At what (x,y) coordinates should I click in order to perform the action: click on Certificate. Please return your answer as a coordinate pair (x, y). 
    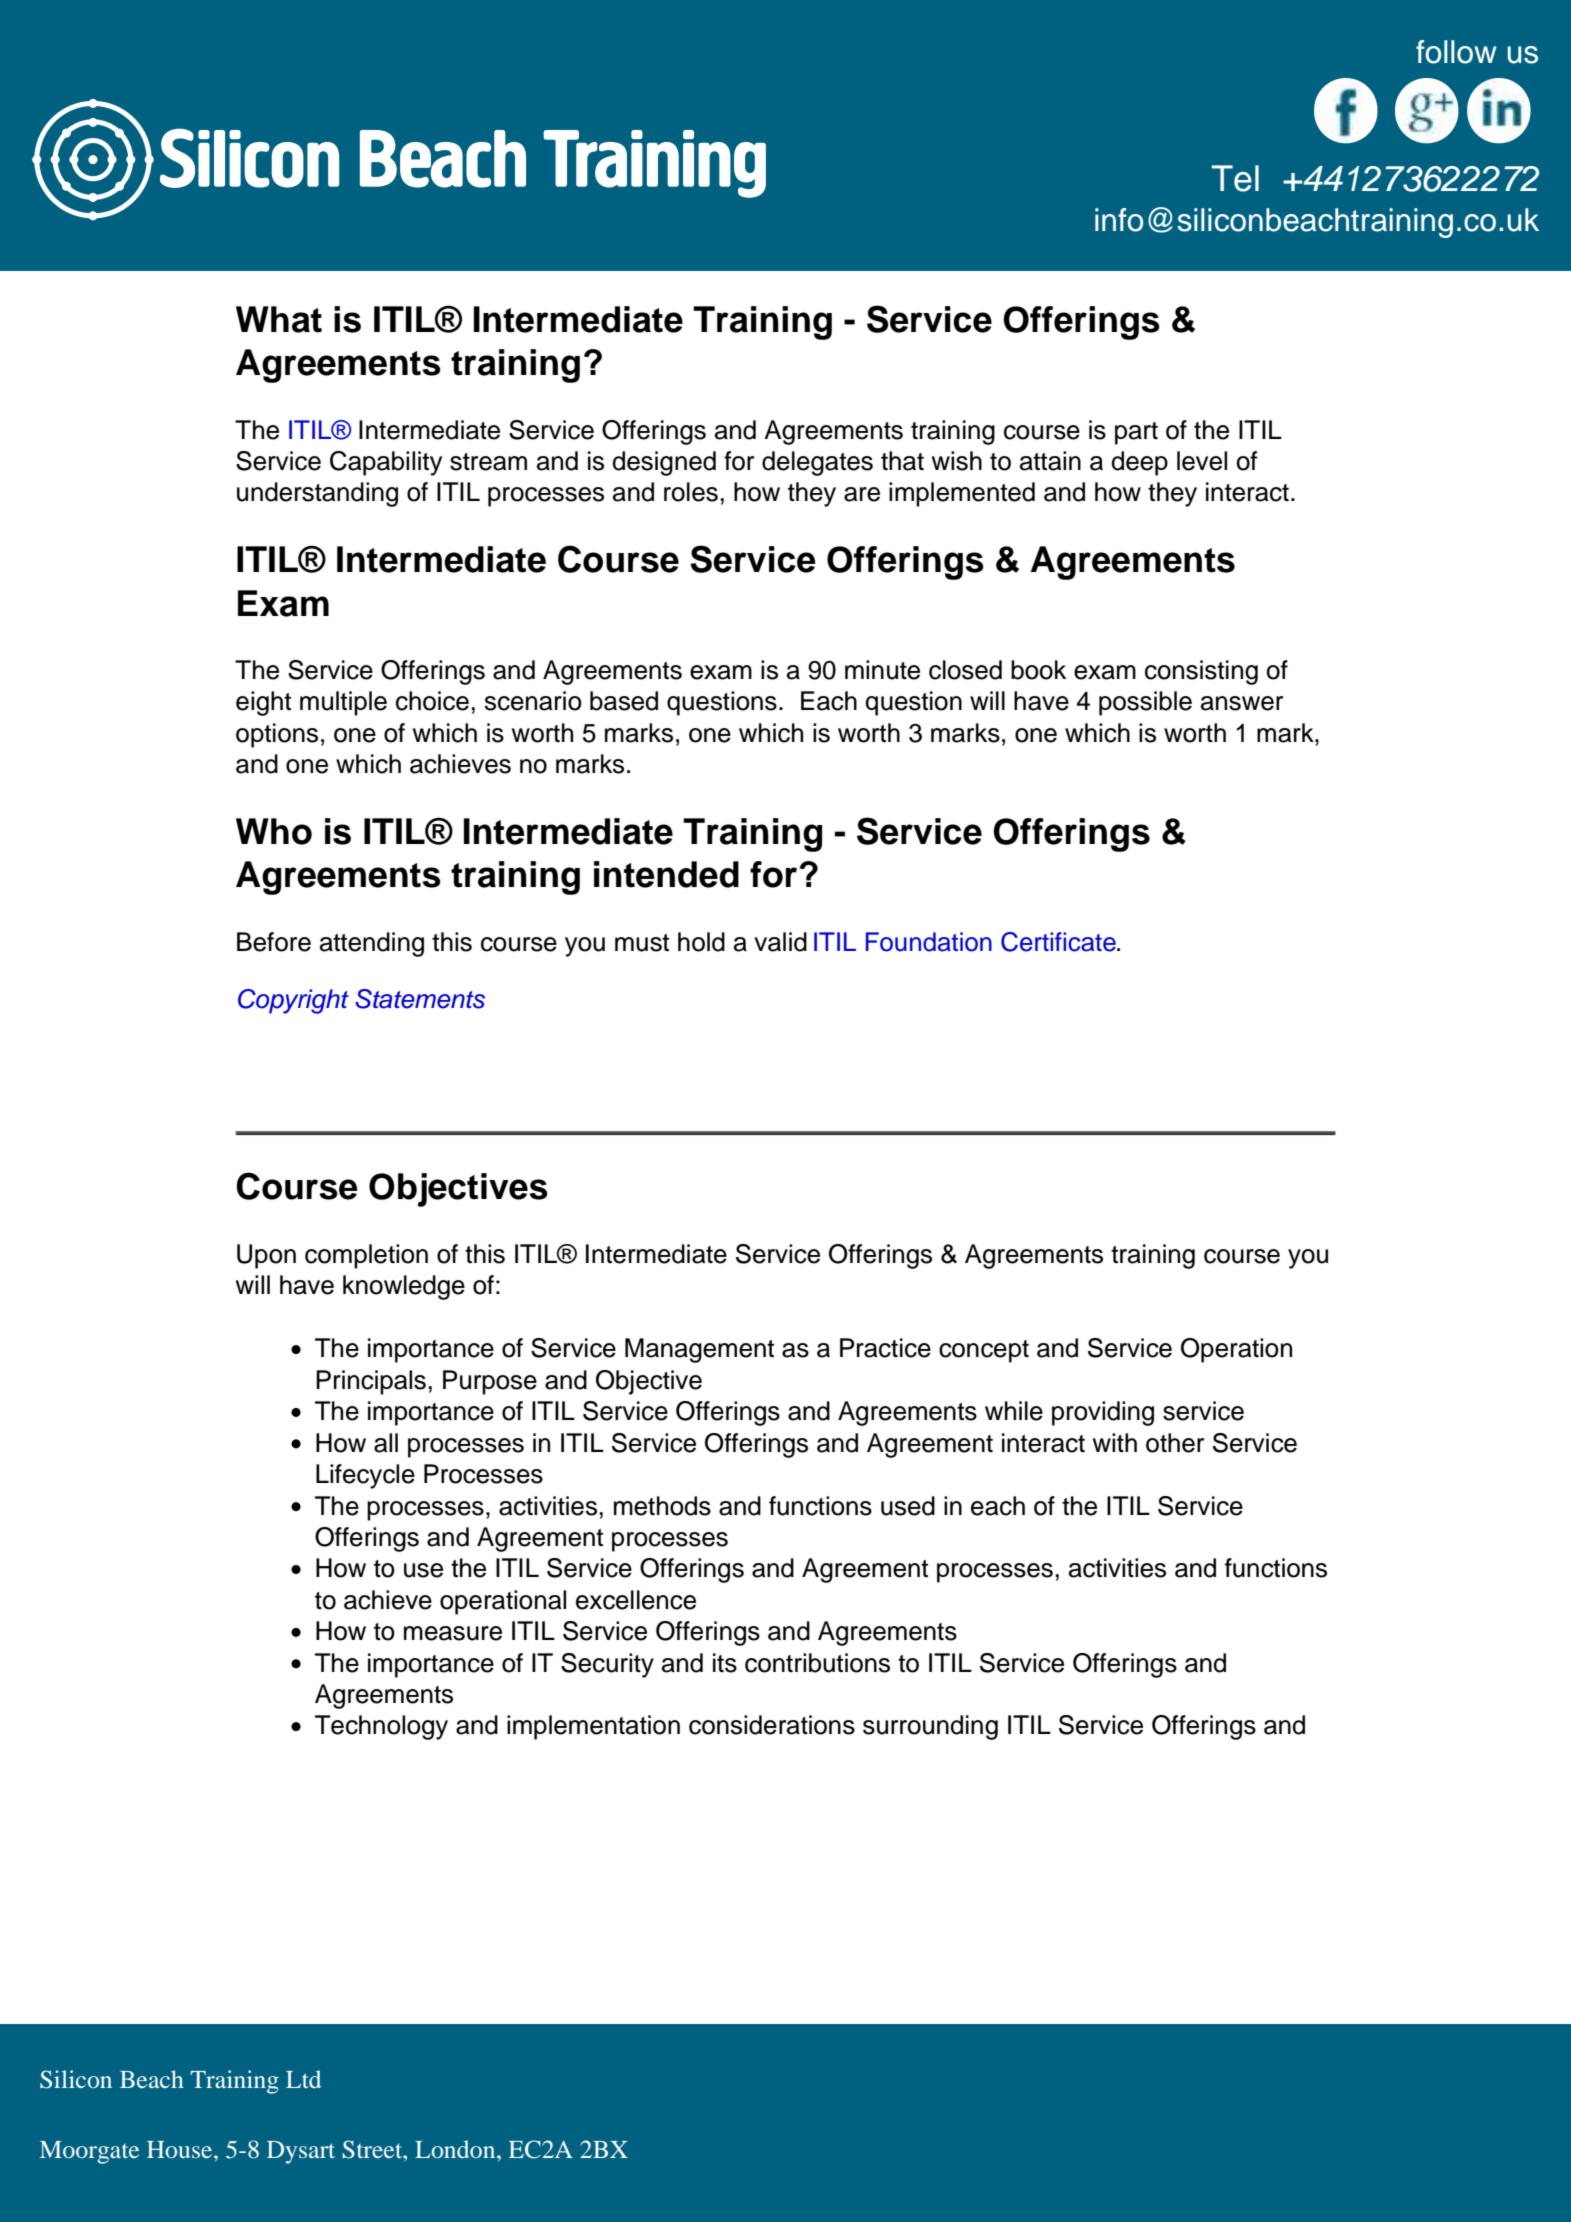
    Looking at the image, I should click on (1059, 942).
